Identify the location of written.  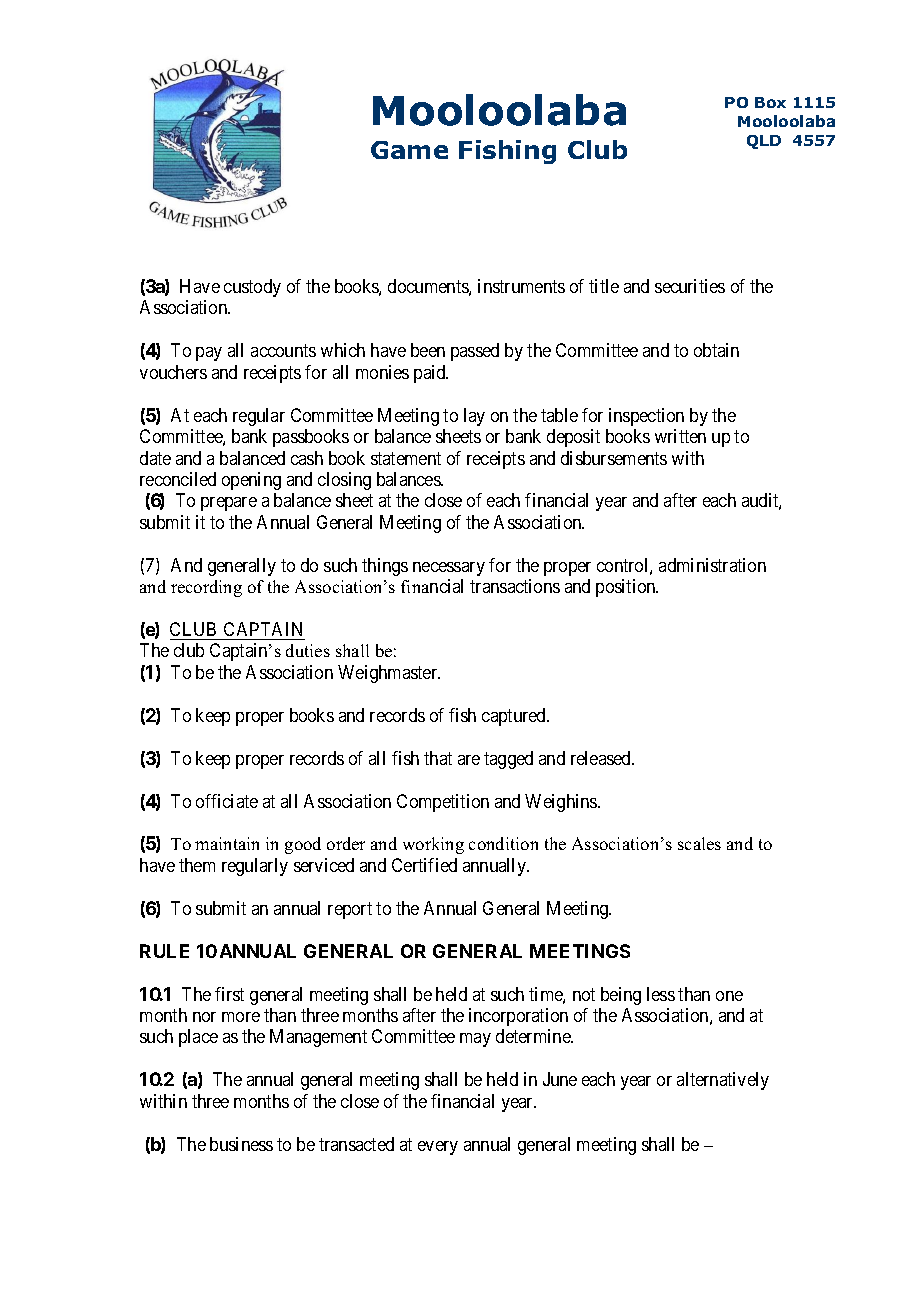
(680, 436).
